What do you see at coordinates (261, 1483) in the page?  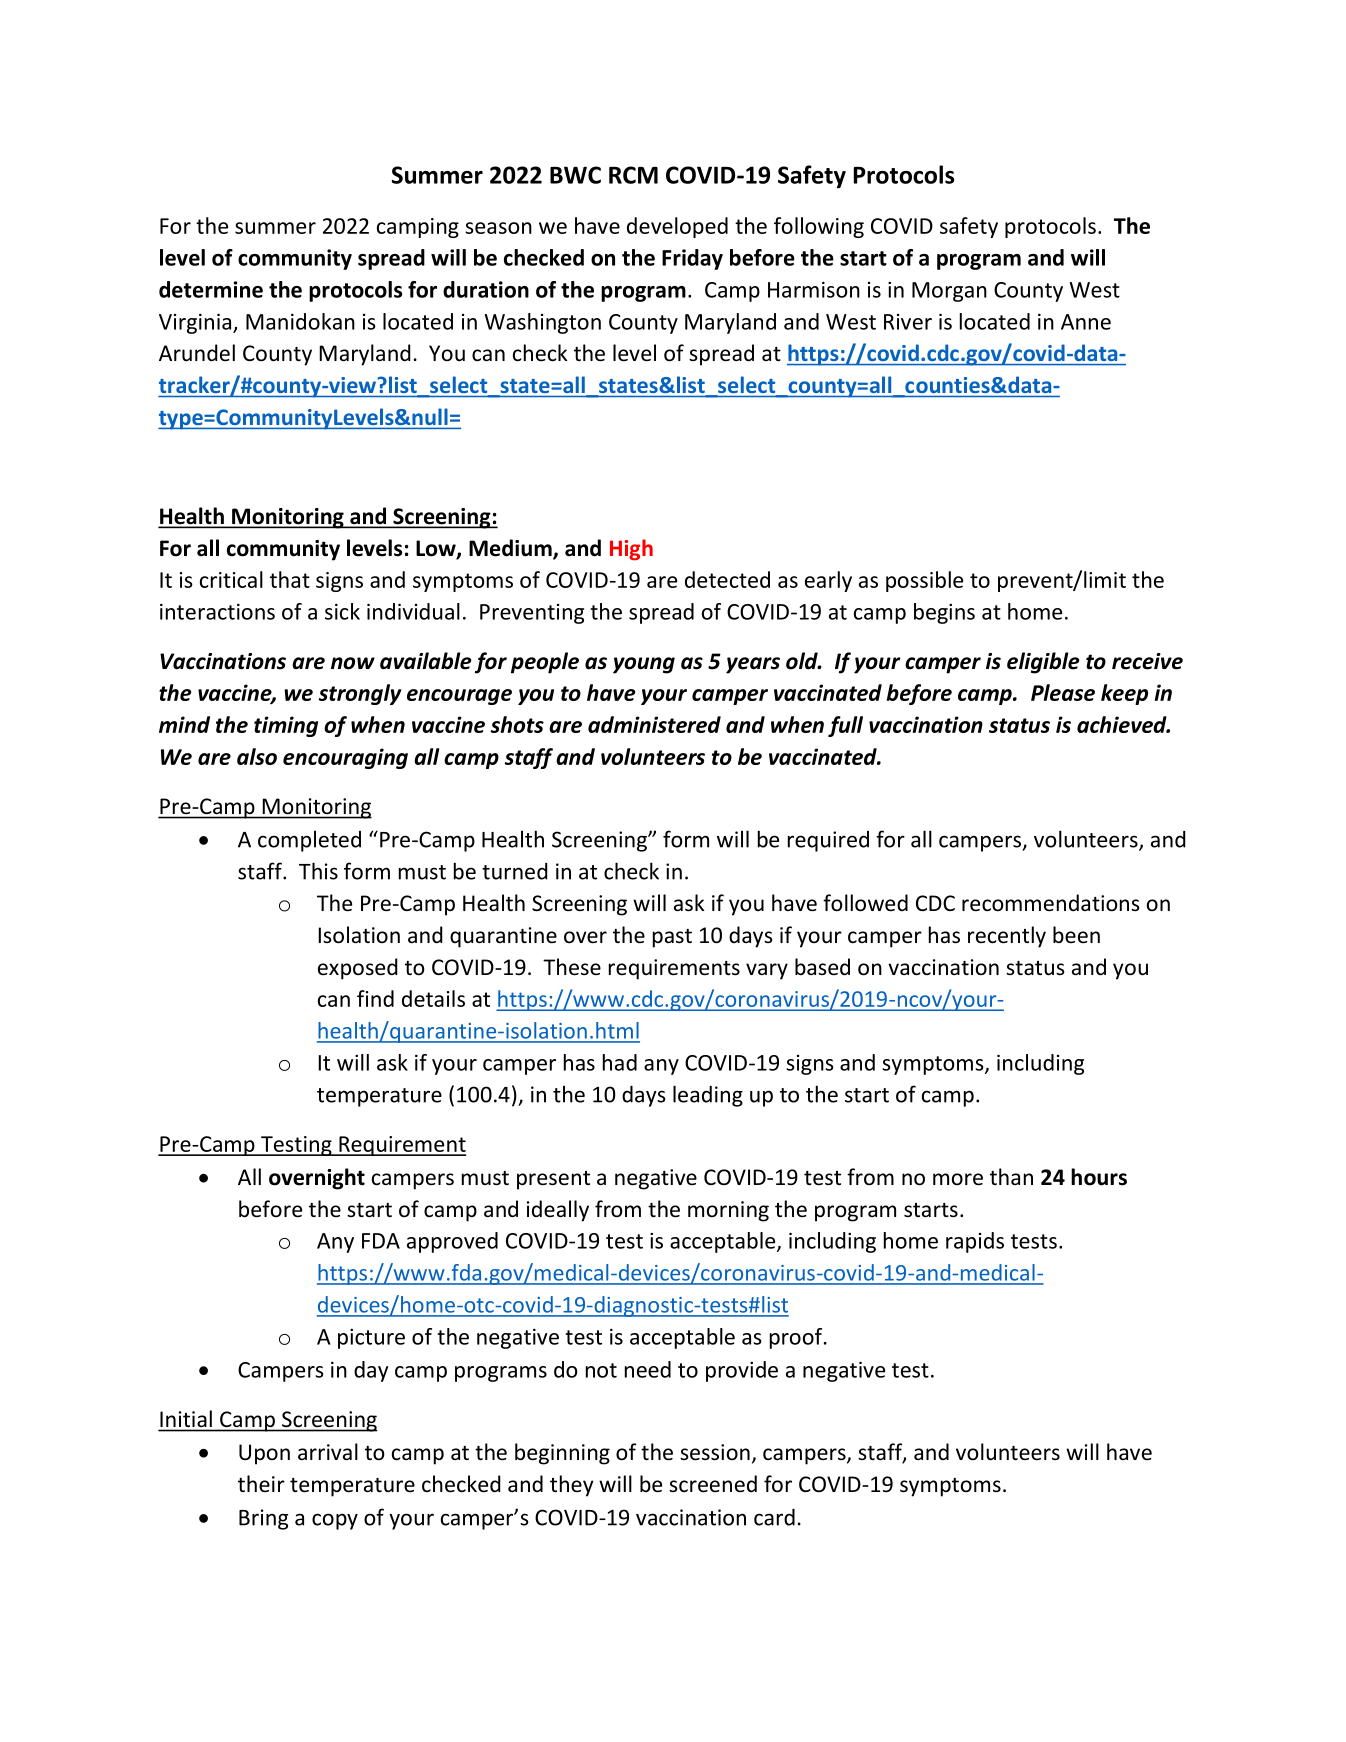 I see `their` at bounding box center [261, 1483].
